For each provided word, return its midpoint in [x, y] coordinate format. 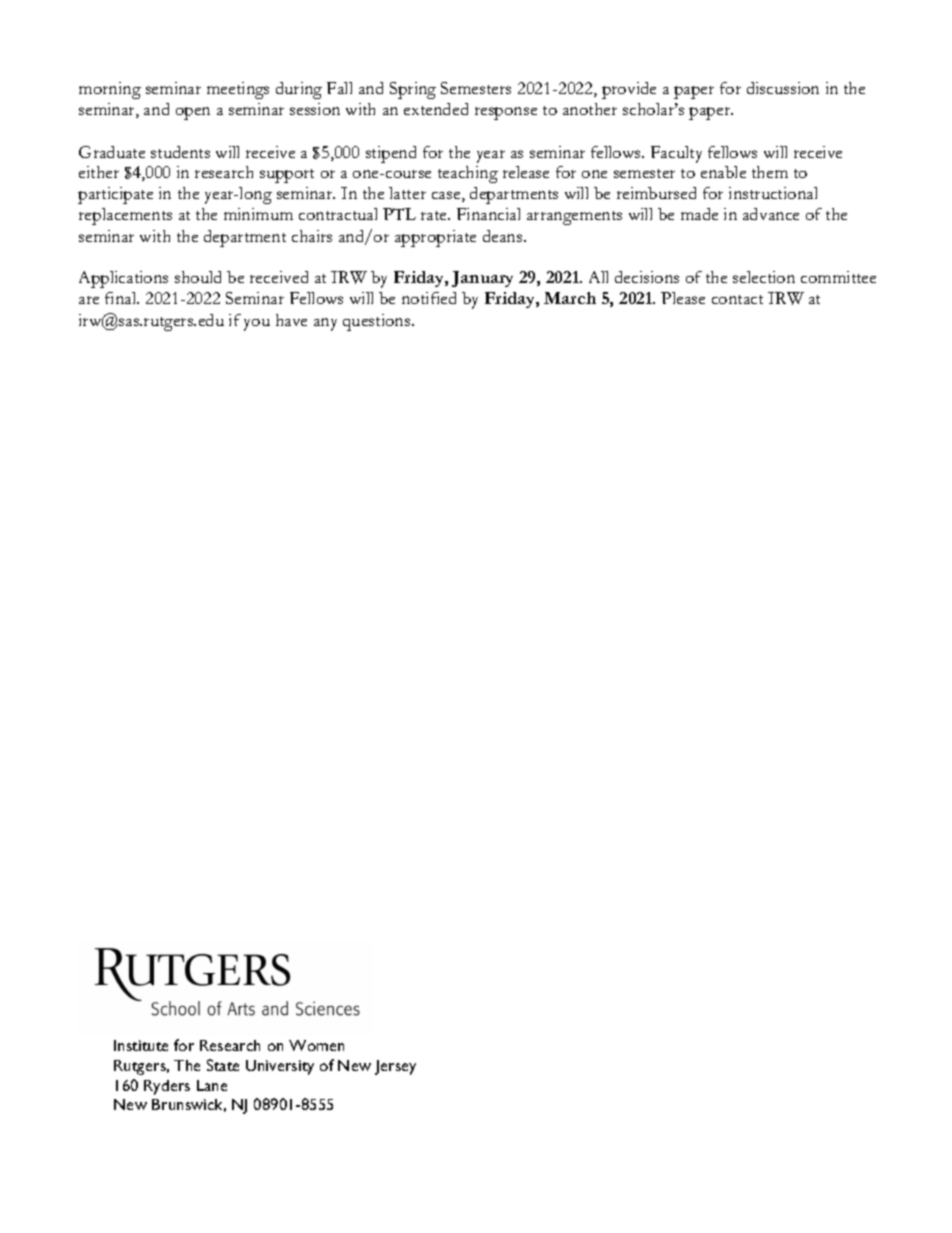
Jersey [395, 1067]
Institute [141, 1045]
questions [378, 322]
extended [436, 109]
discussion [783, 88]
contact [737, 299]
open [193, 113]
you [257, 325]
